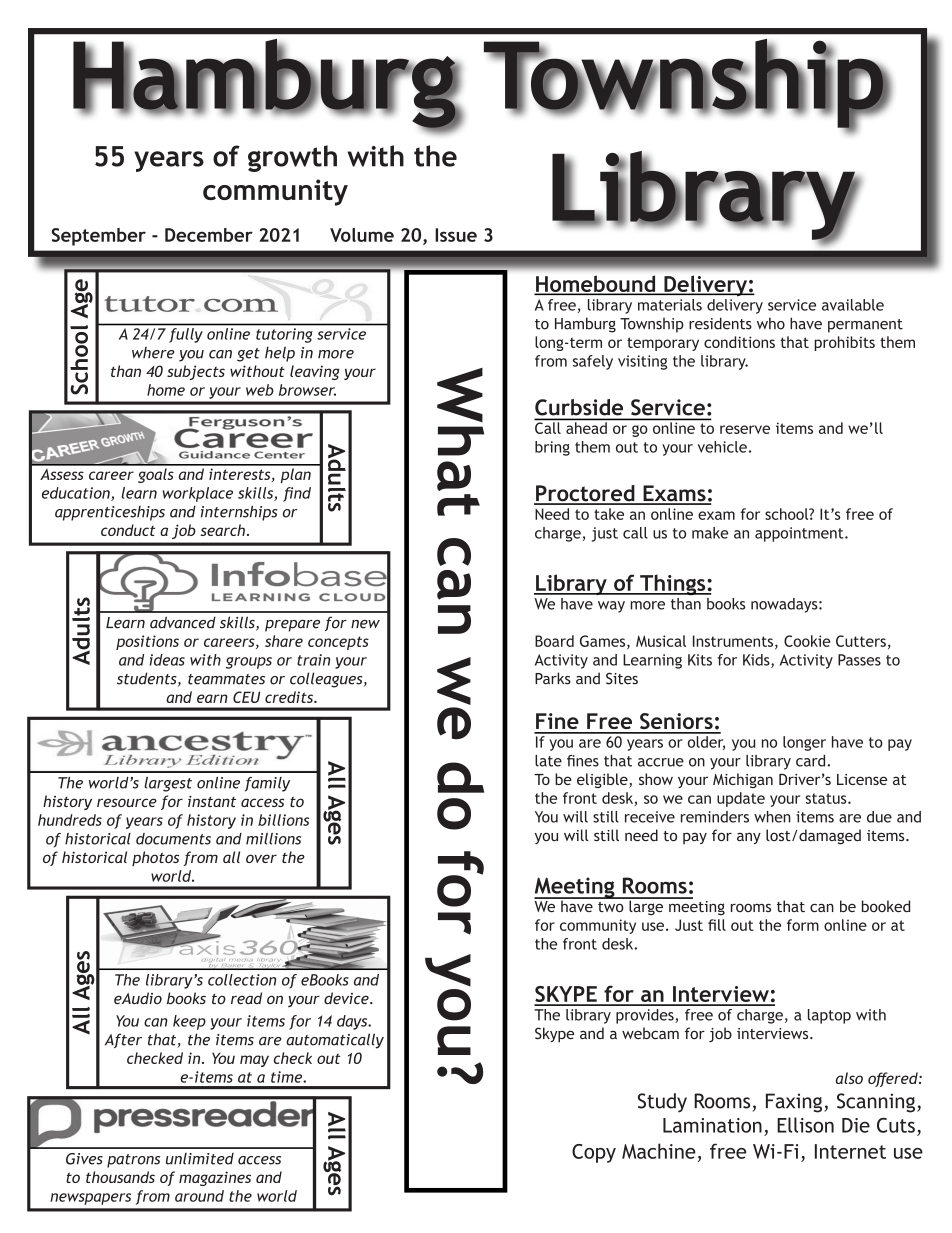 The width and height of the page is (952, 1233). Describe the element at coordinates (609, 514) in the page. I see `take` at that location.
